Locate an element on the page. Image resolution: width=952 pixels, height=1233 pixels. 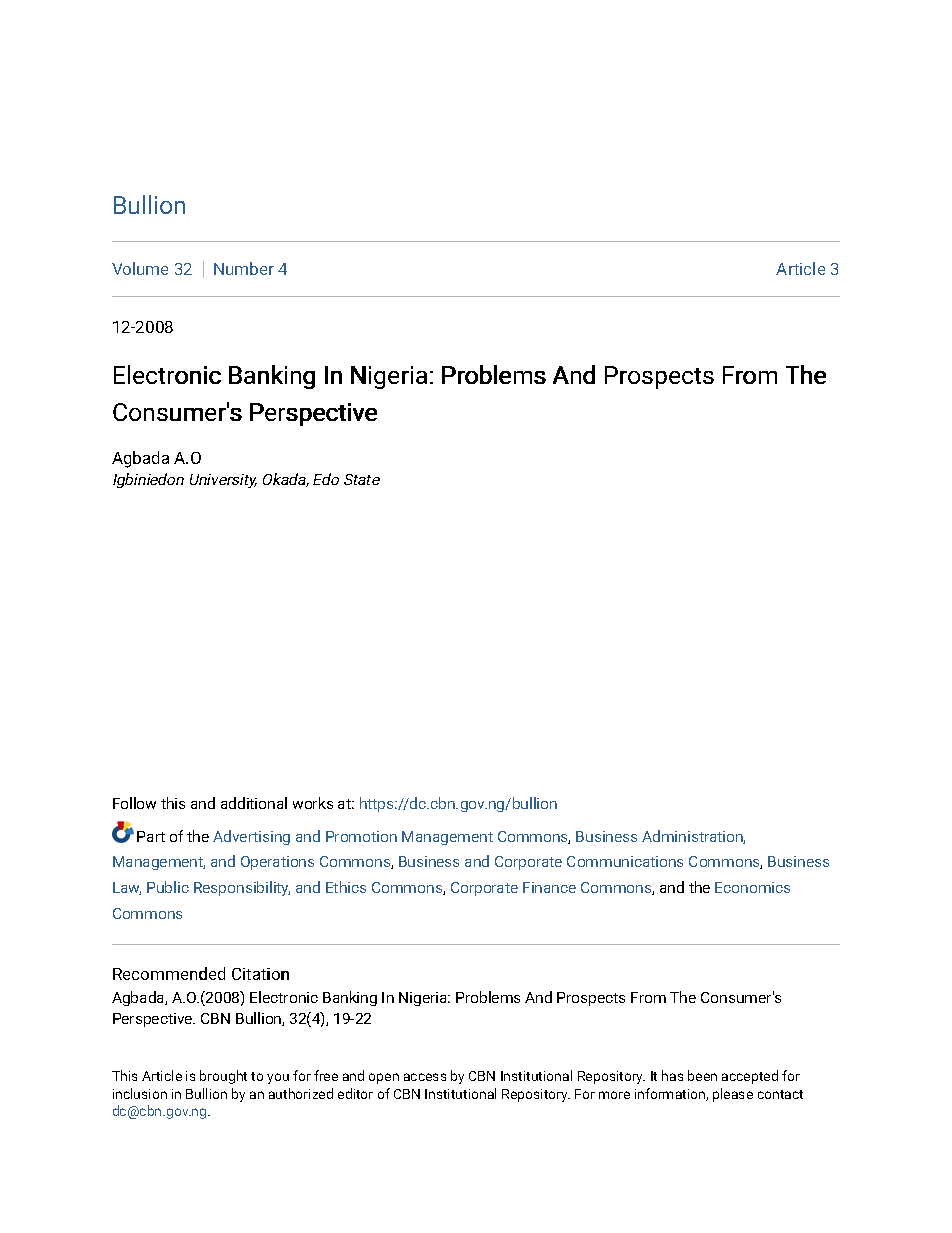
Advertising is located at coordinates (251, 837).
